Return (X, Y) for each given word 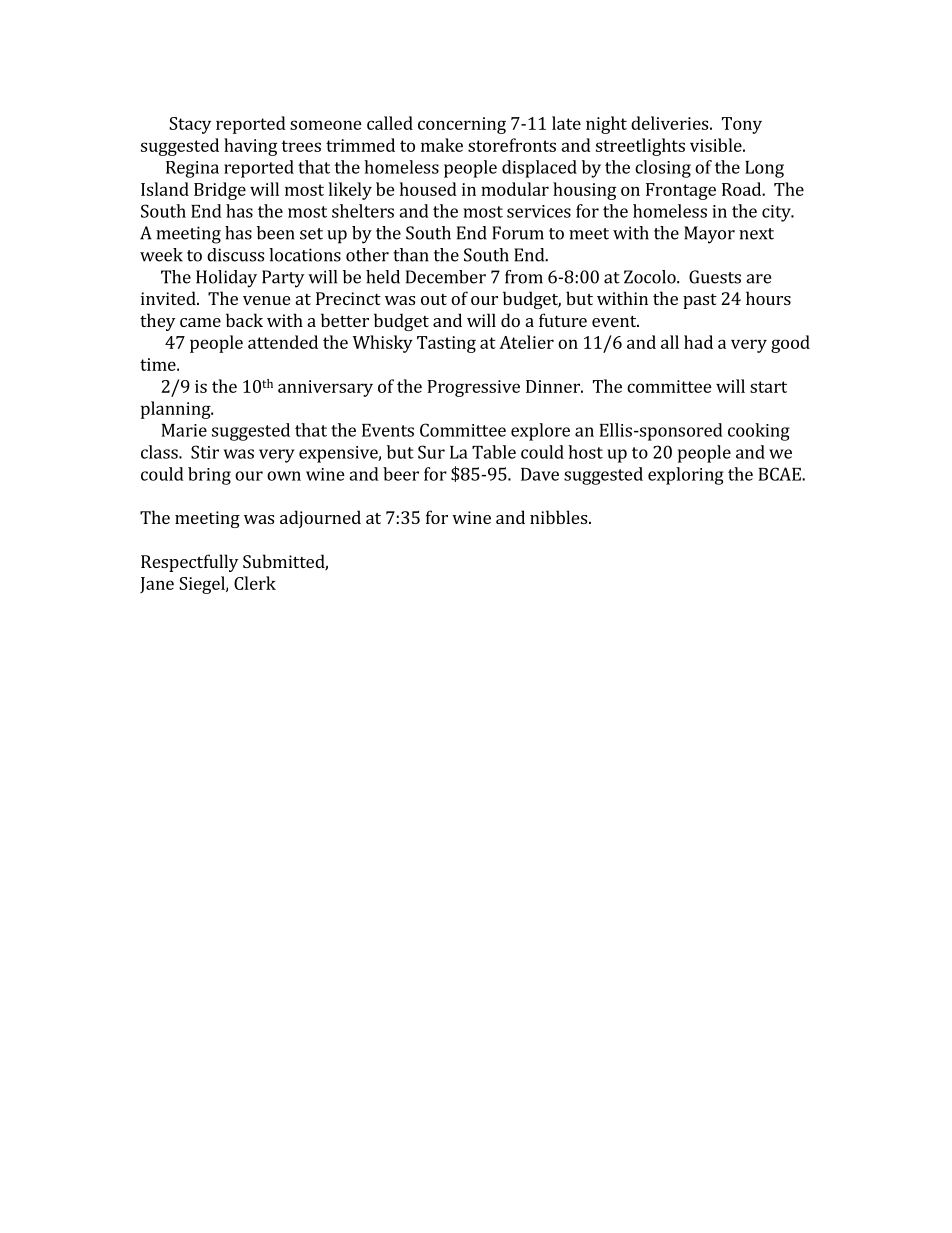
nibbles (558, 517)
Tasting (446, 344)
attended (283, 342)
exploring (686, 476)
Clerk (255, 583)
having (250, 147)
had (698, 342)
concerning (462, 125)
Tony (742, 125)
